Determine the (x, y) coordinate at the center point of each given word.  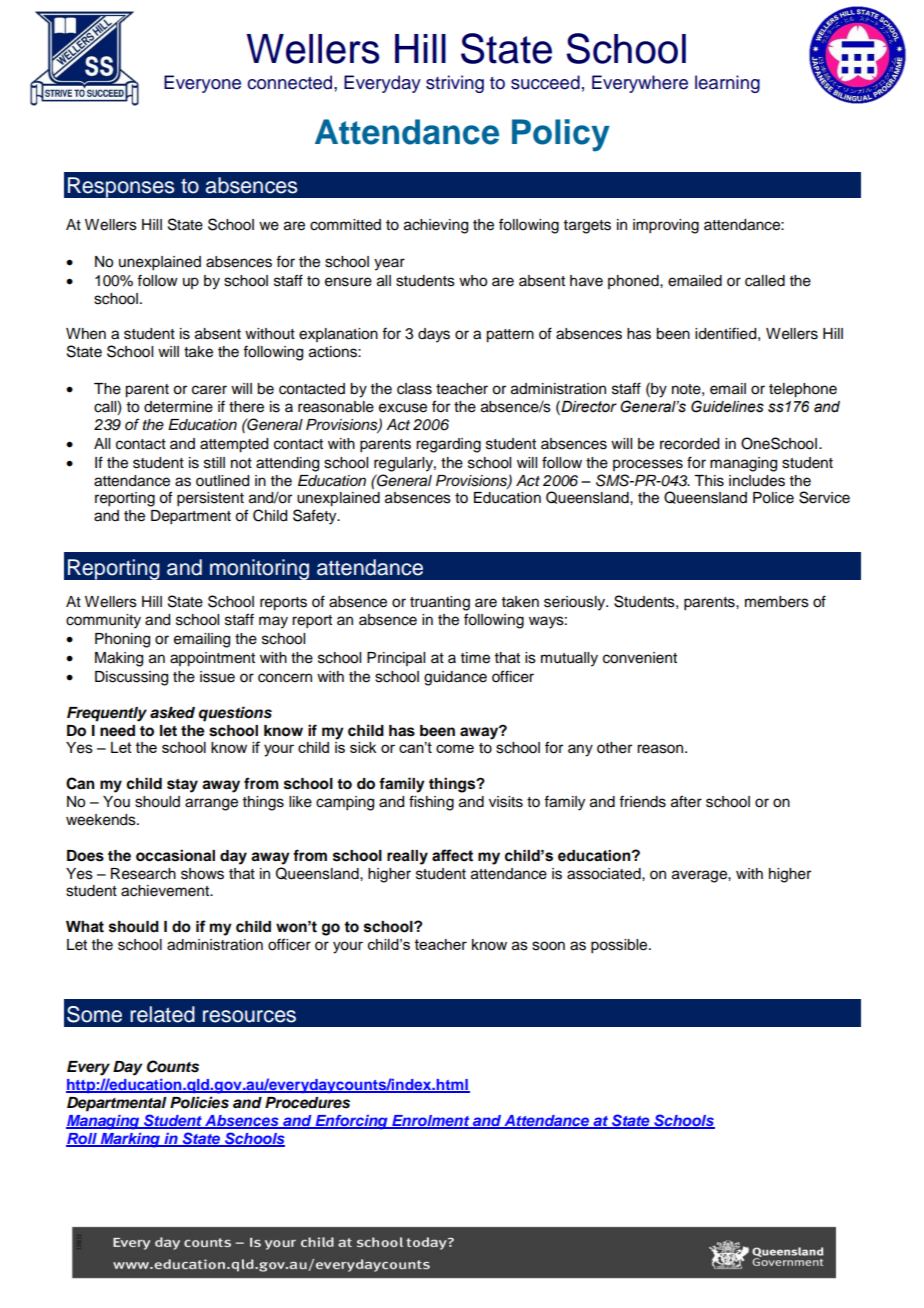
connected (291, 82)
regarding (448, 445)
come (455, 748)
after (686, 801)
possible (620, 946)
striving (455, 84)
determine (178, 407)
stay (182, 786)
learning (727, 84)
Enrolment (431, 1121)
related (162, 1014)
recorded (689, 444)
